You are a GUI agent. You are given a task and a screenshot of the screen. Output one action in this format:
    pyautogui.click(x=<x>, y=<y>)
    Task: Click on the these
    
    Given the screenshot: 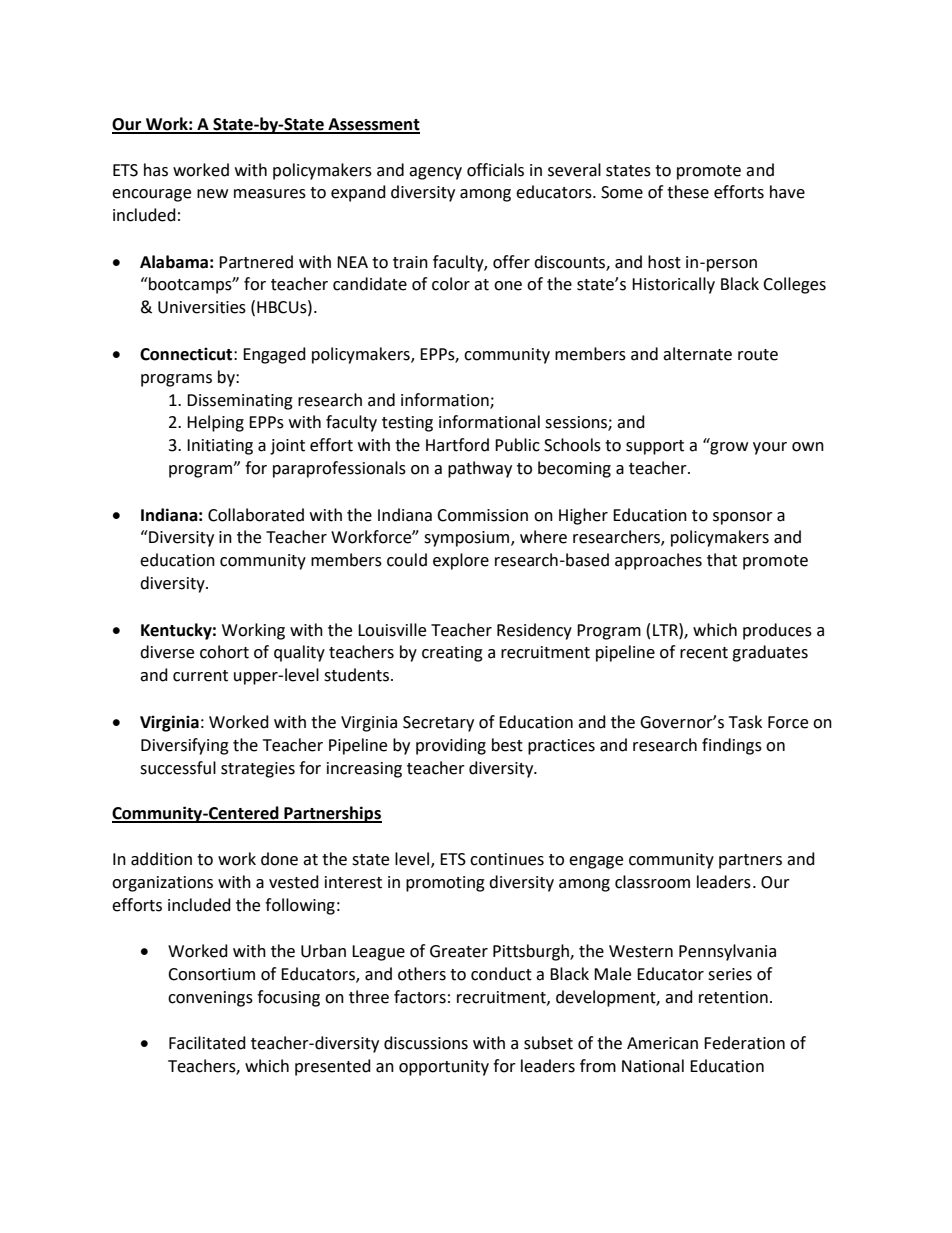 What is the action you would take?
    pyautogui.click(x=688, y=192)
